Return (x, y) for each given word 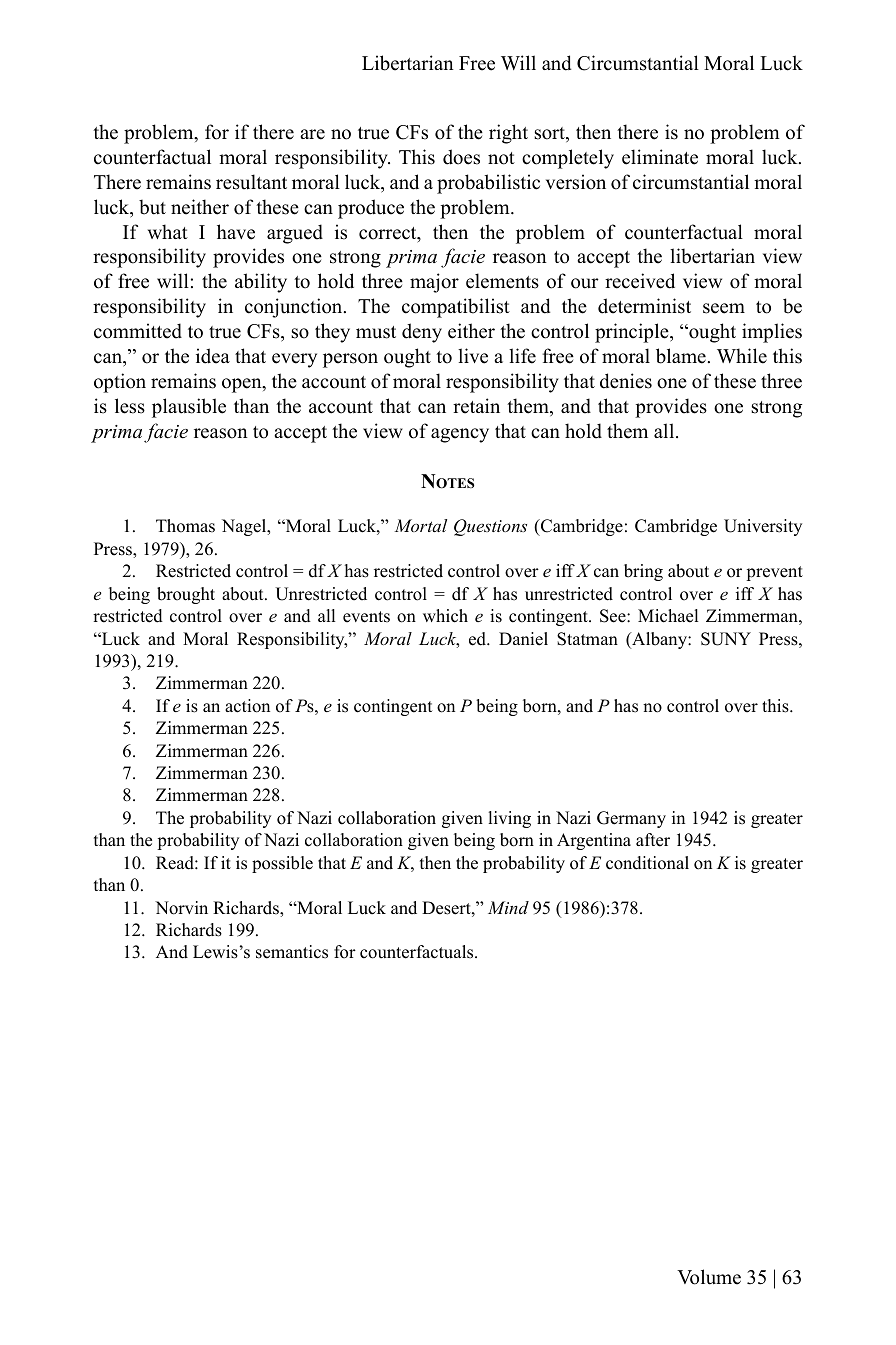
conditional (647, 863)
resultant (251, 182)
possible (282, 864)
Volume (709, 1277)
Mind (508, 907)
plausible (189, 408)
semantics (292, 952)
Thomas (185, 526)
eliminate (660, 157)
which (445, 616)
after (653, 840)
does (461, 157)
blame (681, 356)
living (509, 819)
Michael (668, 616)
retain (476, 406)
